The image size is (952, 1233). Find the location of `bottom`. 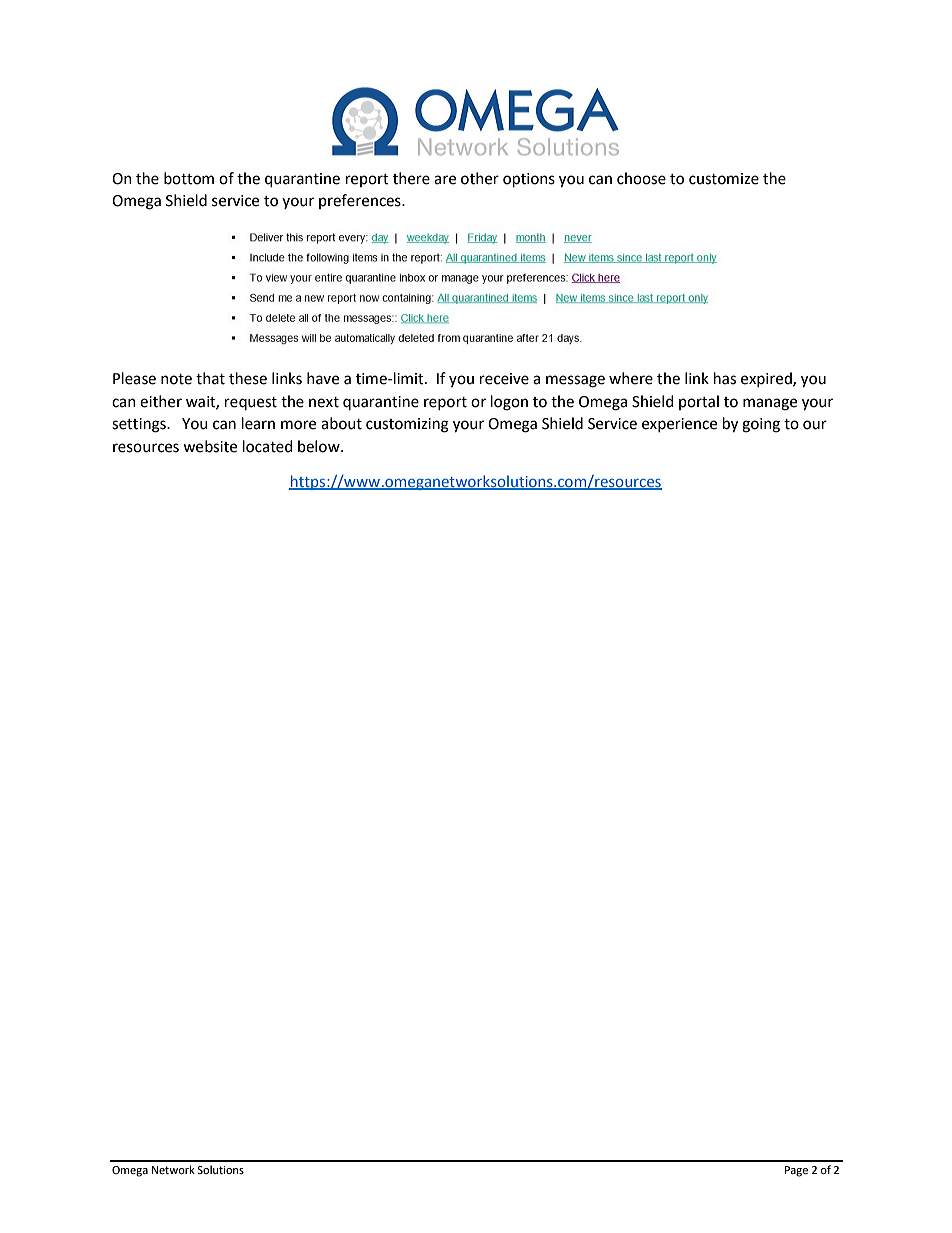

bottom is located at coordinates (189, 178).
